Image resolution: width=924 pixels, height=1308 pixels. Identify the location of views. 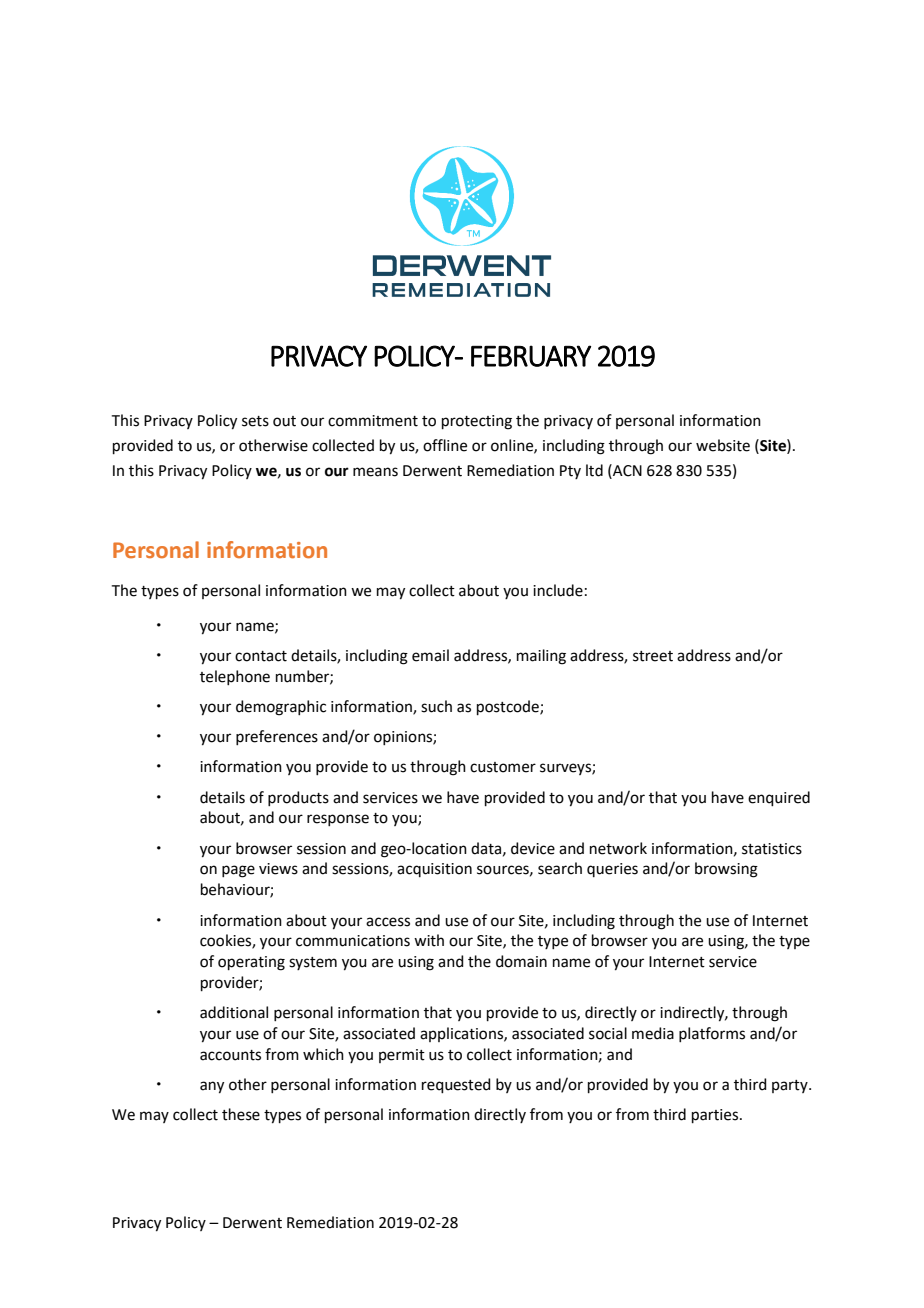
(278, 869).
